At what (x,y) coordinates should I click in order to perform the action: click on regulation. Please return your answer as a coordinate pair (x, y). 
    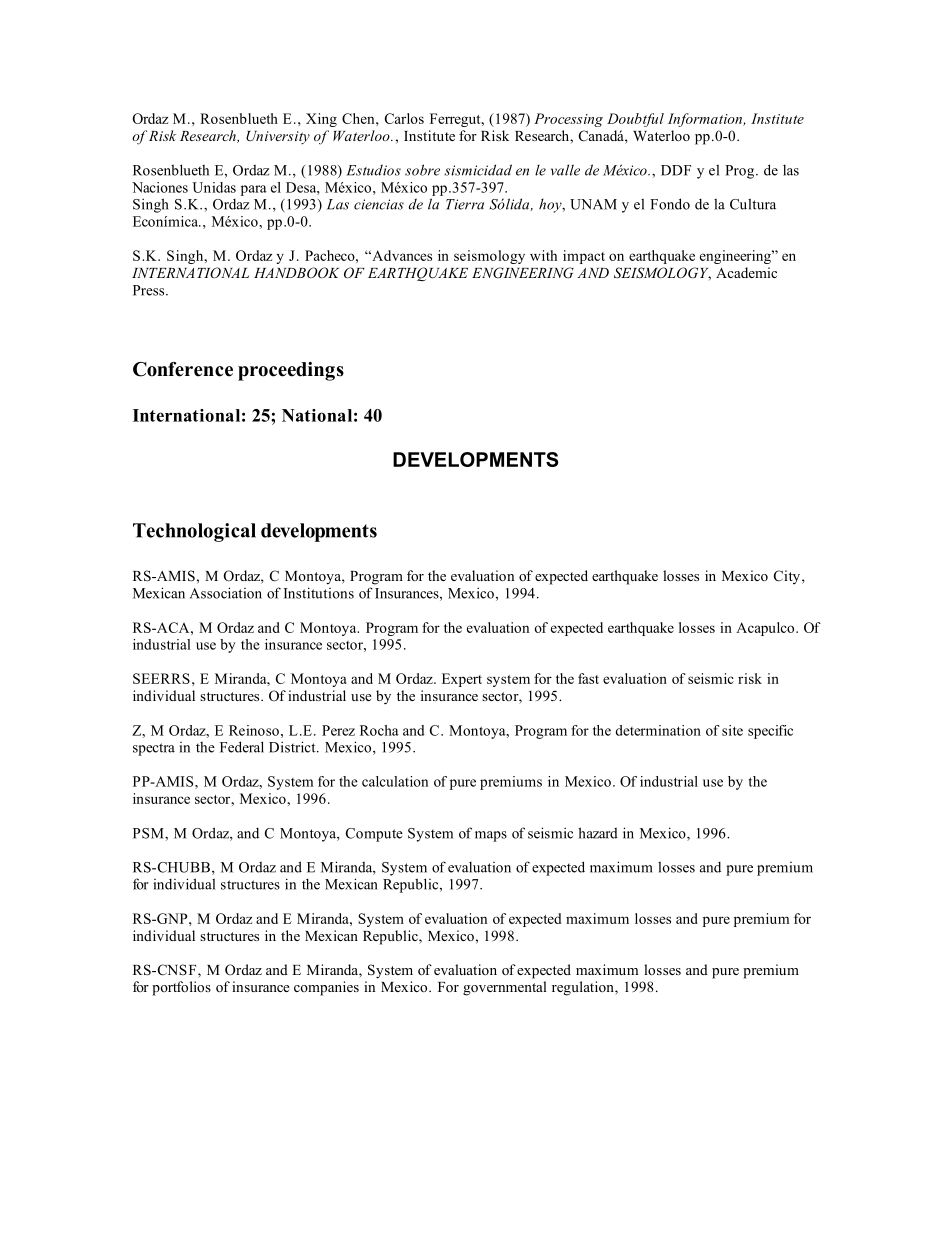
    Looking at the image, I should click on (584, 988).
